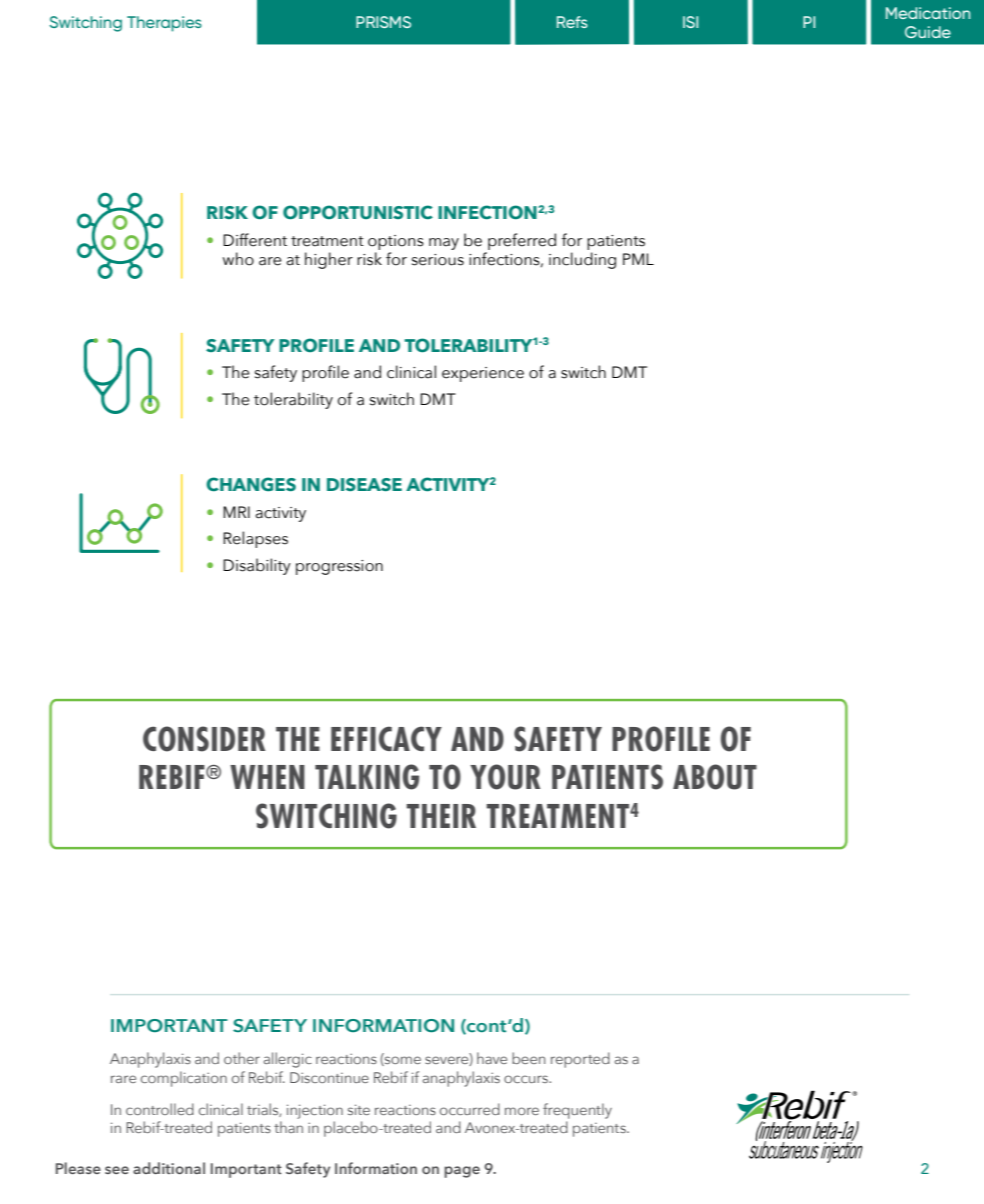  What do you see at coordinates (169, 1168) in the page?
I see `additional` at bounding box center [169, 1168].
